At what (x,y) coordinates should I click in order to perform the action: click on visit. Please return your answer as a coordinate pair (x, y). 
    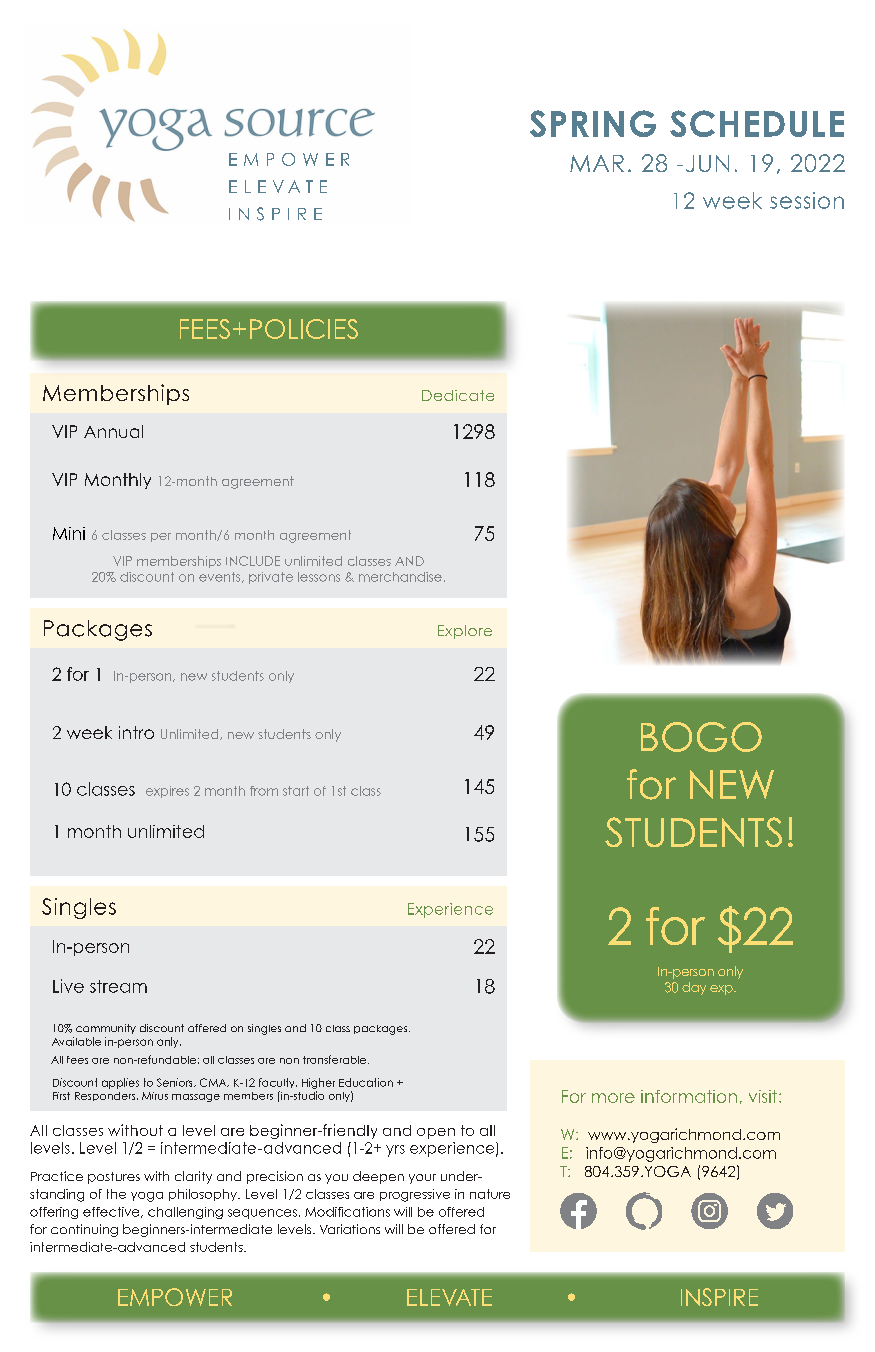
    Looking at the image, I should click on (764, 1096).
